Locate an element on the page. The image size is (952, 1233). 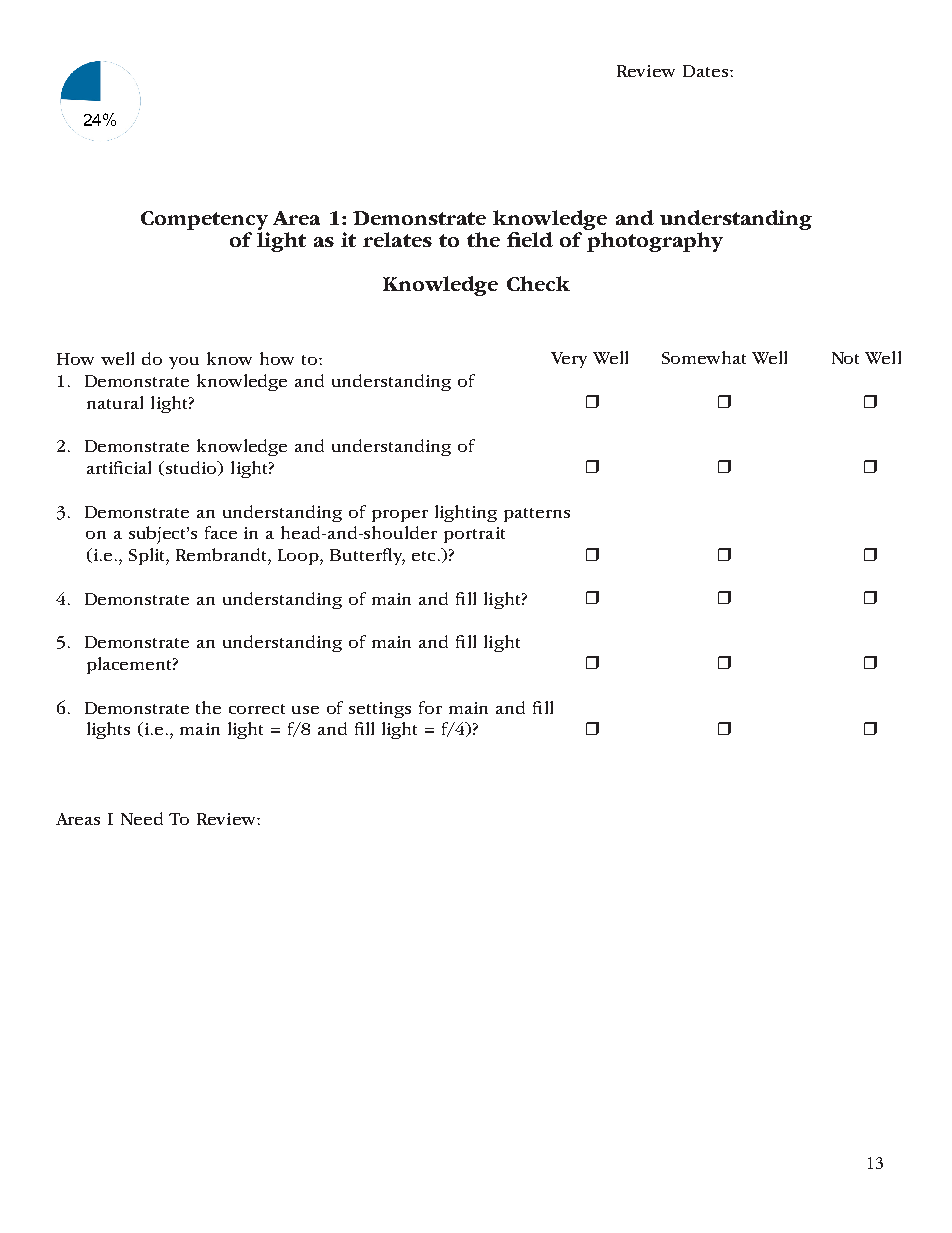
portrait is located at coordinates (474, 535).
